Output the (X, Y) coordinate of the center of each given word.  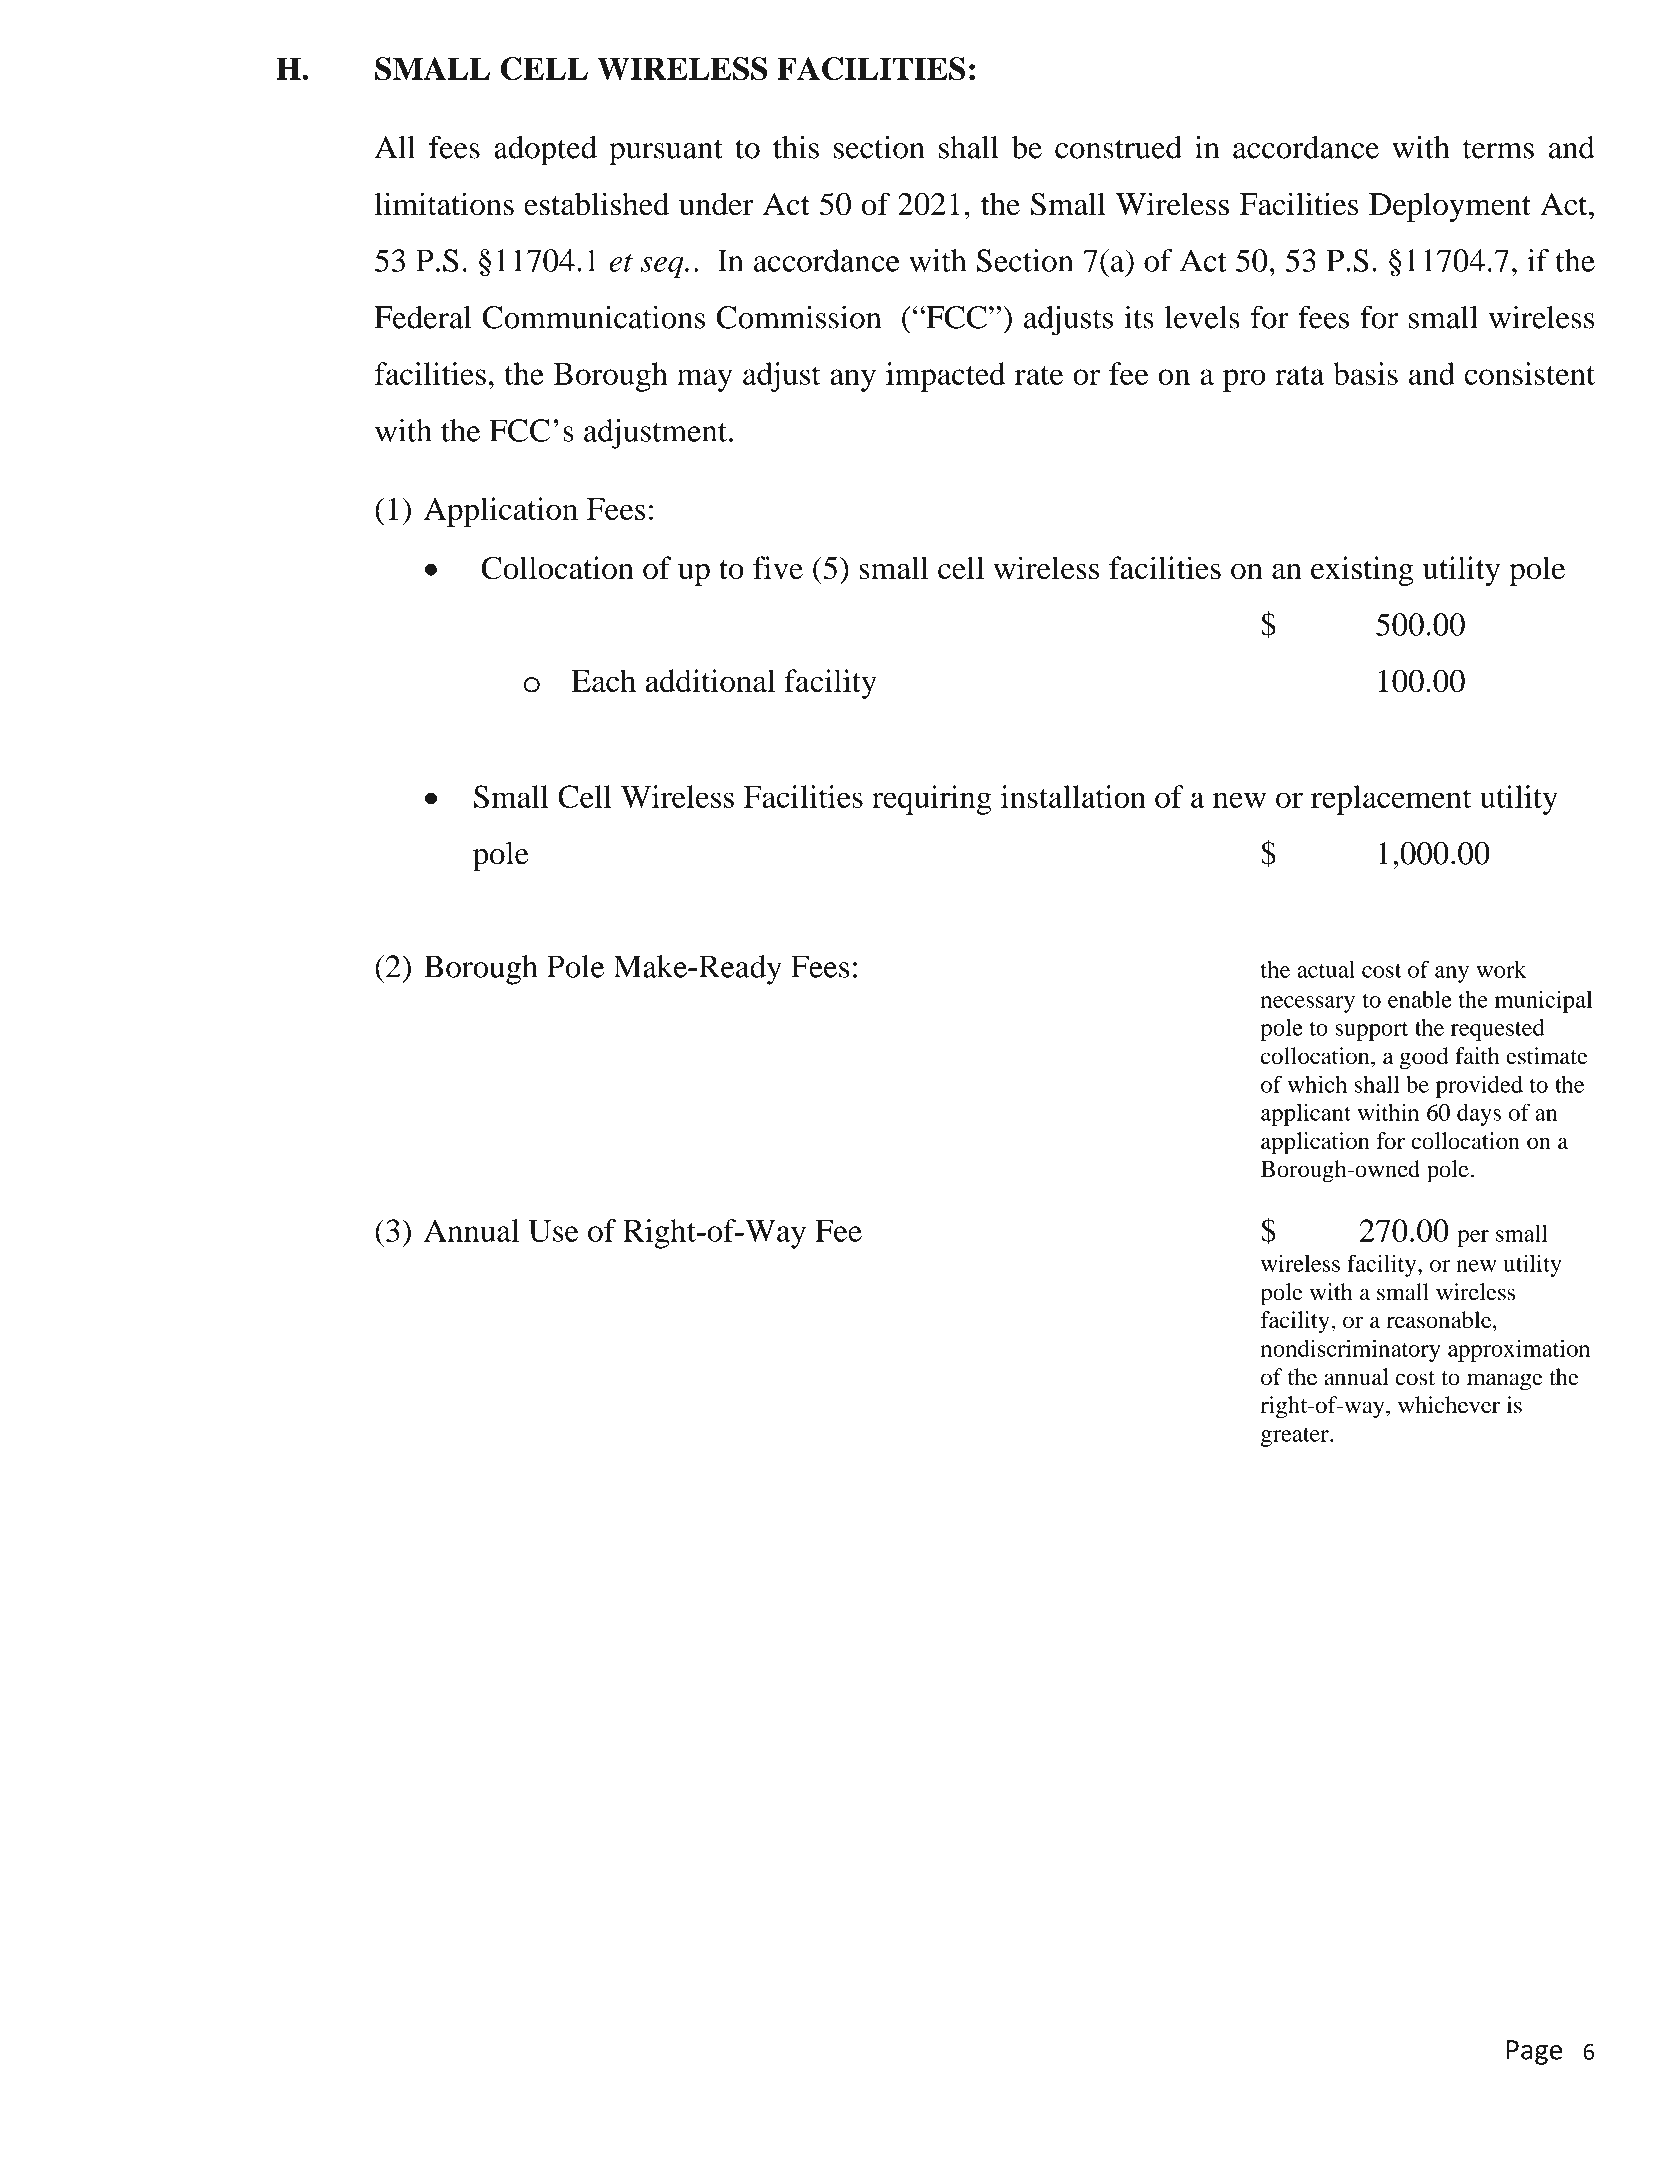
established (596, 204)
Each (603, 680)
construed (1118, 147)
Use (554, 1230)
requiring (932, 800)
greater (1296, 1437)
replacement (1391, 800)
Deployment (1450, 207)
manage (1505, 1382)
